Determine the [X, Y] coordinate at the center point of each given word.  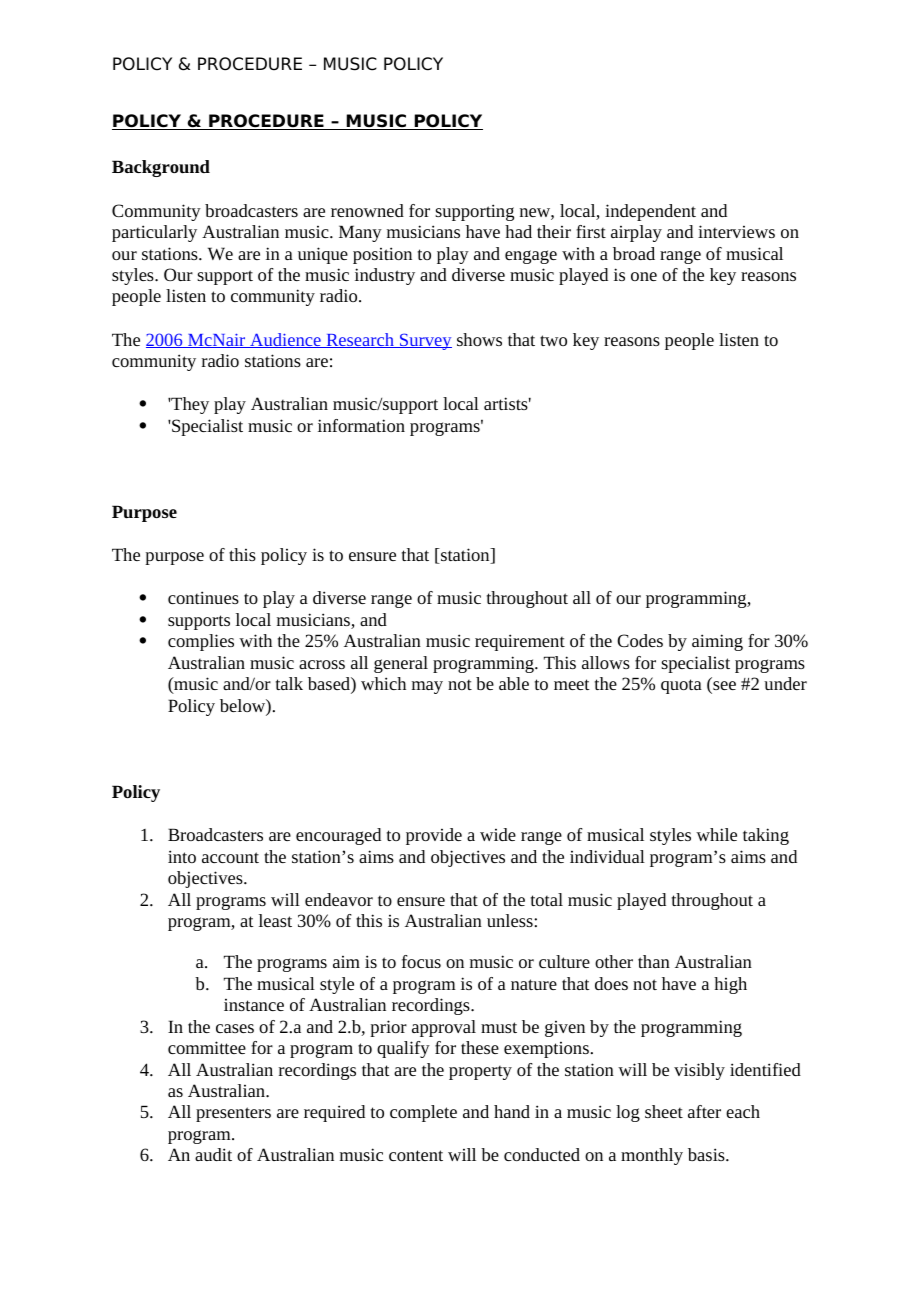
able [514, 683]
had [518, 231]
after [704, 1111]
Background [161, 168]
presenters [233, 1114]
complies [201, 642]
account [230, 857]
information [361, 425]
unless [511, 920]
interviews [736, 231]
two [553, 340]
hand [512, 1111]
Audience [285, 340]
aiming [717, 642]
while [716, 834]
